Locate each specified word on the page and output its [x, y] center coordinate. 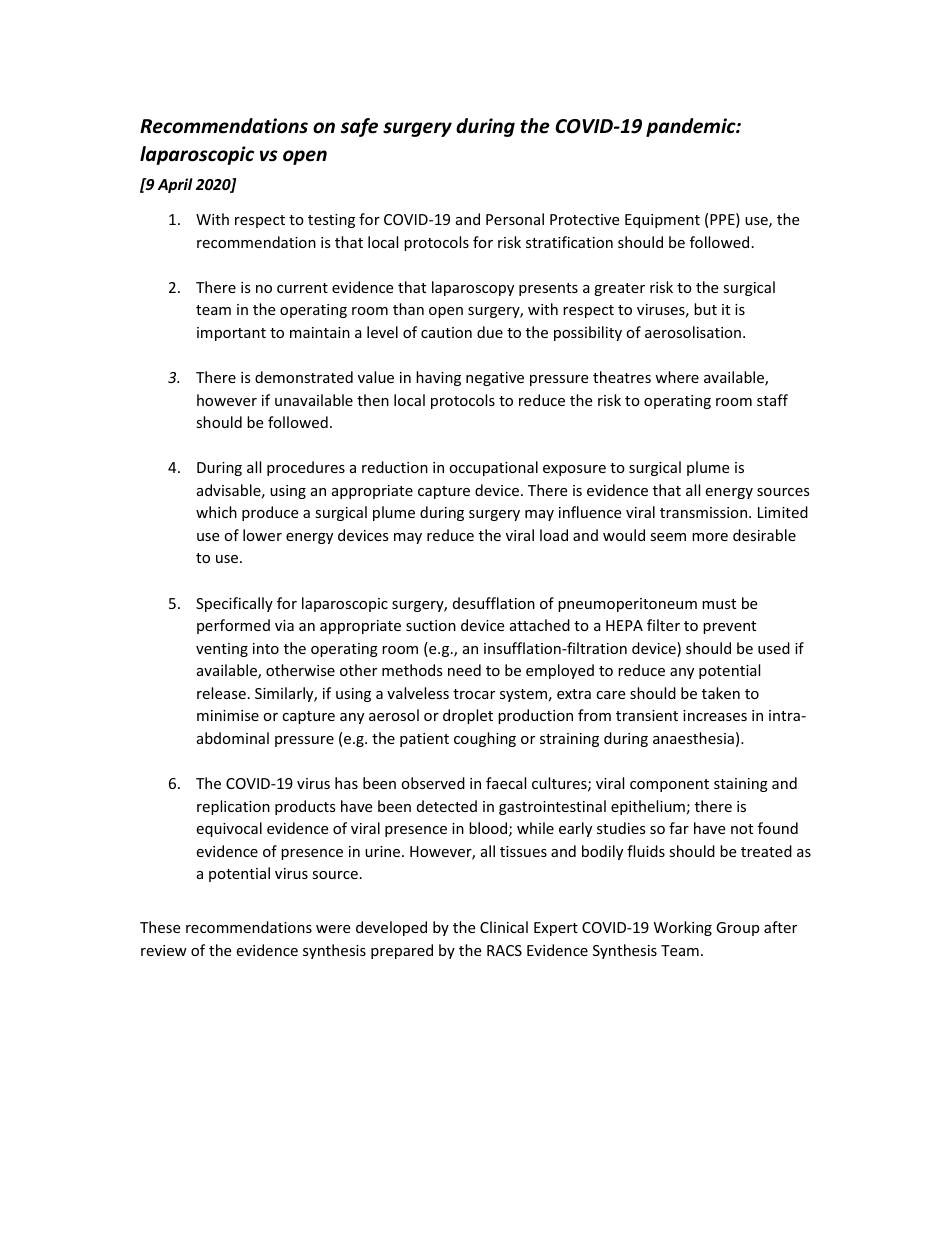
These [160, 927]
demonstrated [304, 377]
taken [721, 693]
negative [495, 379]
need [464, 670]
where [677, 377]
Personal [515, 219]
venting [222, 650]
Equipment [662, 221]
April [175, 185]
